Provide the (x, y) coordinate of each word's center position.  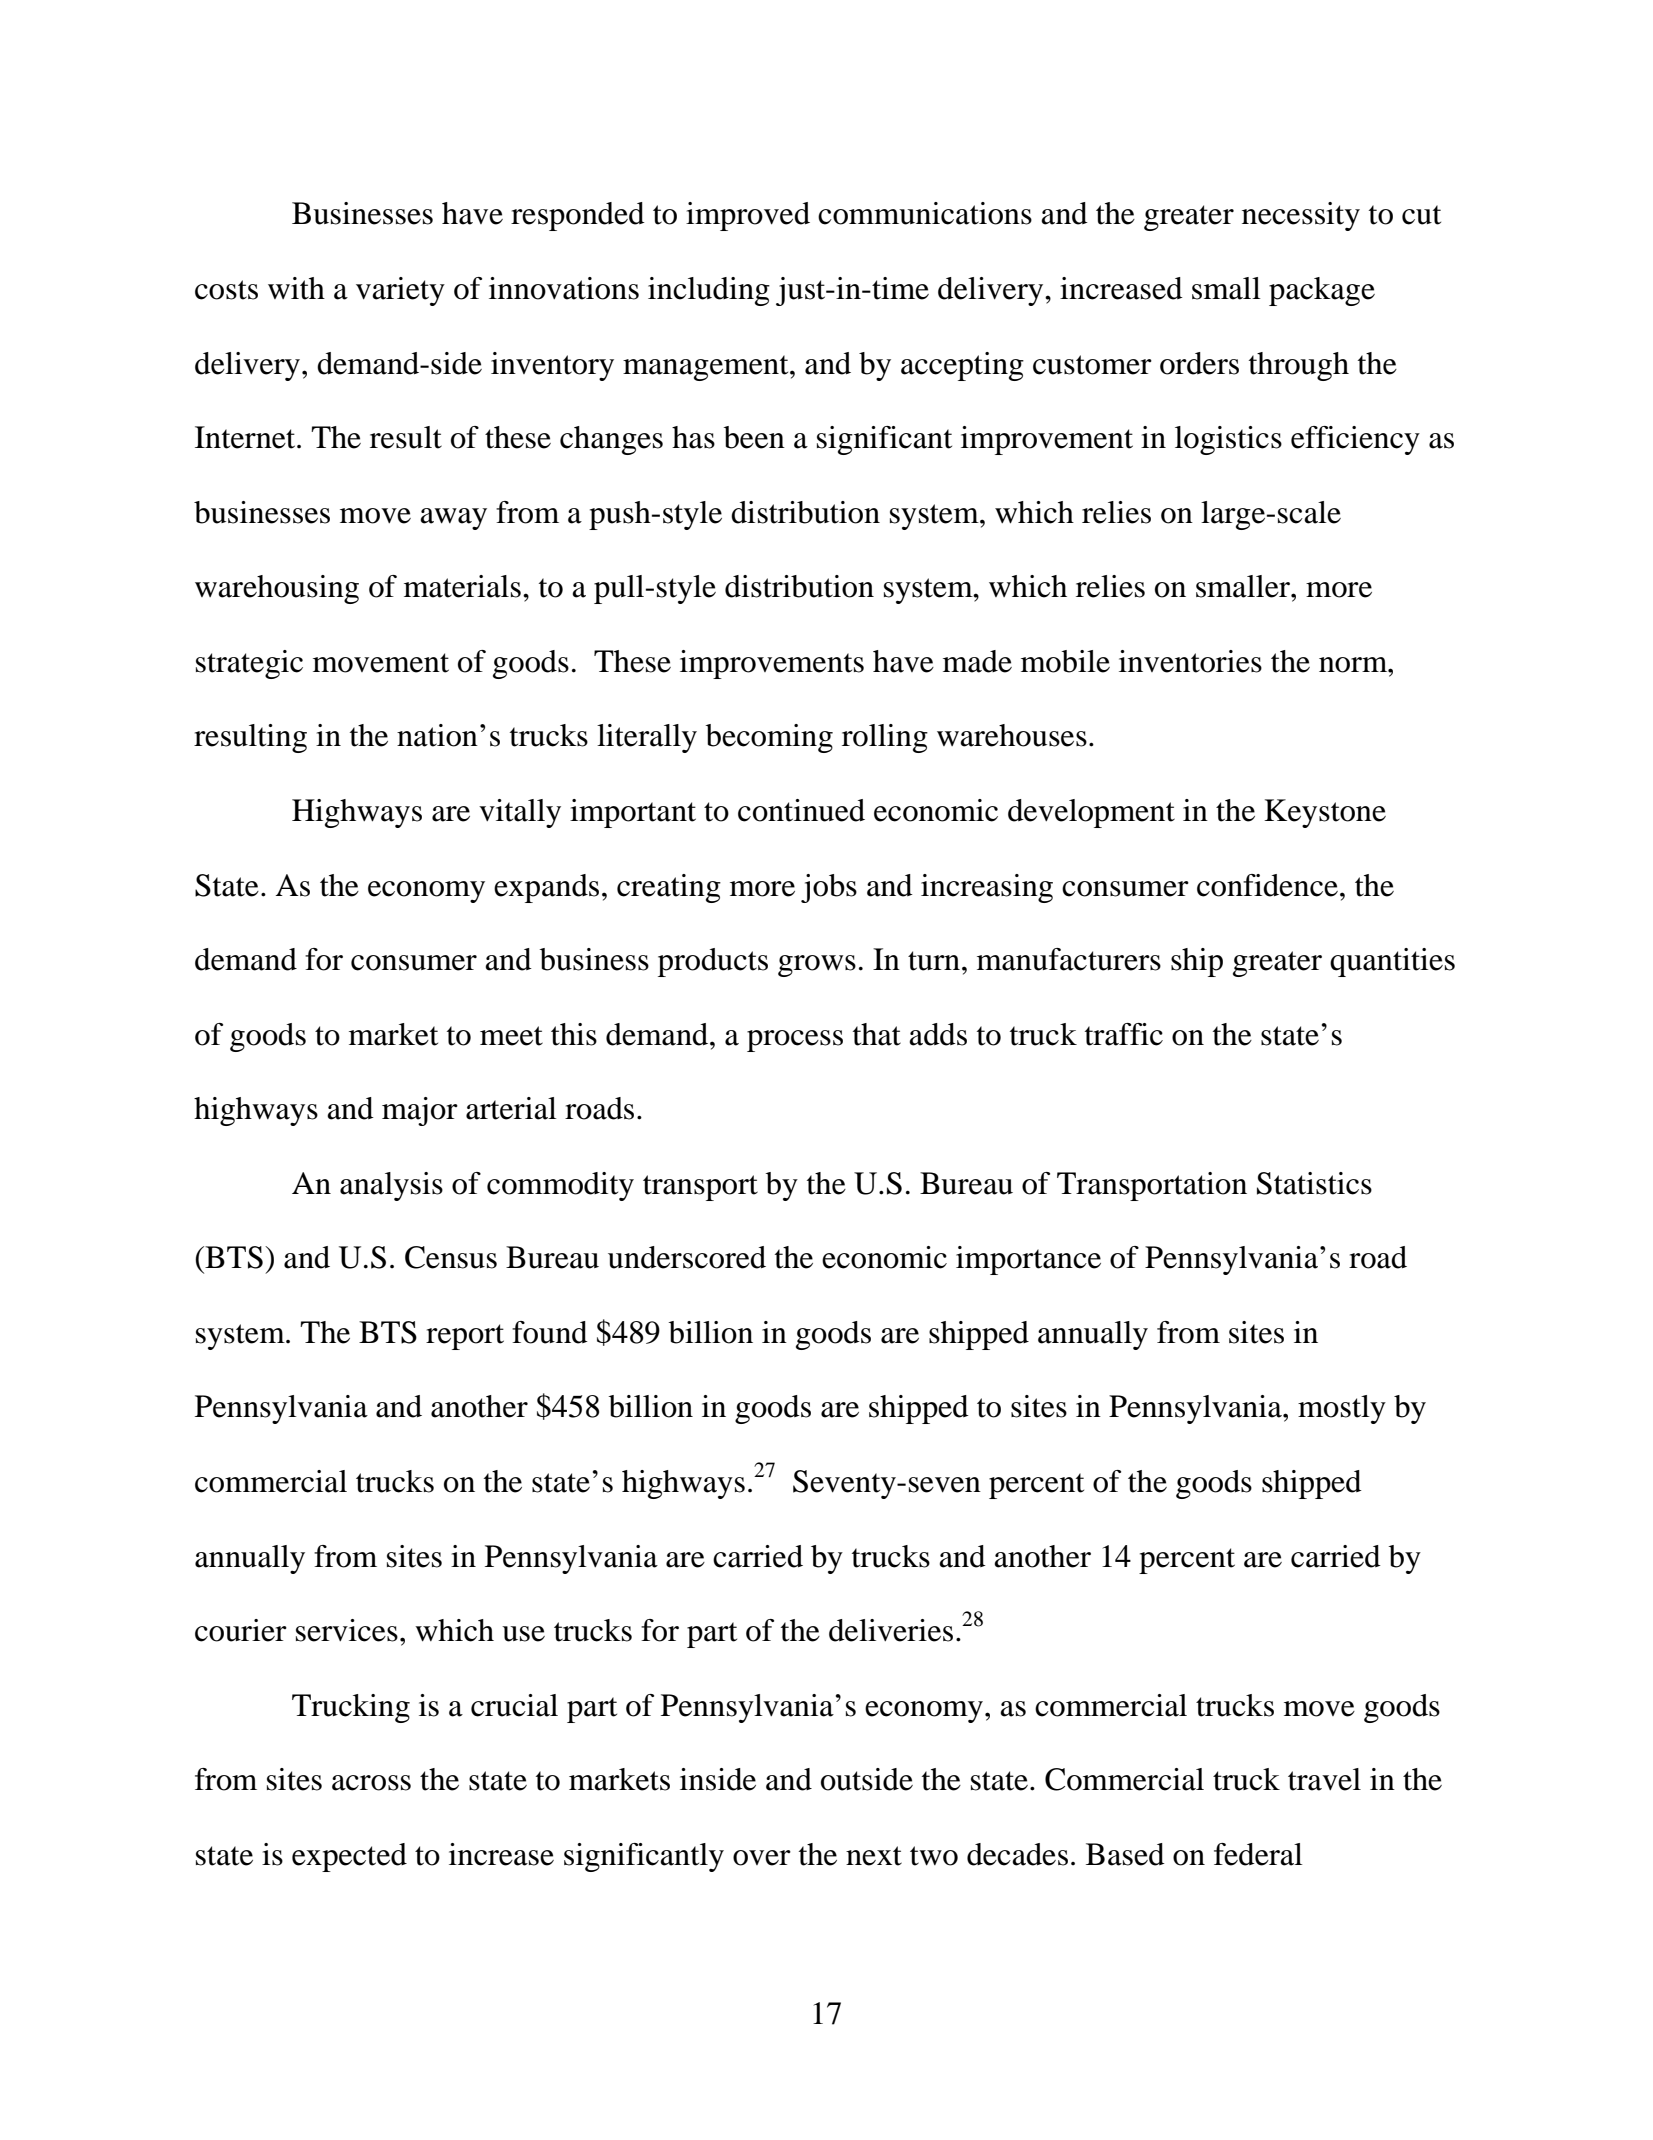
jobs (829, 888)
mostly (1342, 1409)
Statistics (1314, 1183)
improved (748, 216)
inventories (1190, 661)
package (1322, 291)
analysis (391, 1186)
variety (400, 291)
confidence (1267, 885)
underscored (687, 1257)
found (550, 1332)
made (977, 661)
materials (462, 586)
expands (546, 888)
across (371, 1783)
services (347, 1630)
